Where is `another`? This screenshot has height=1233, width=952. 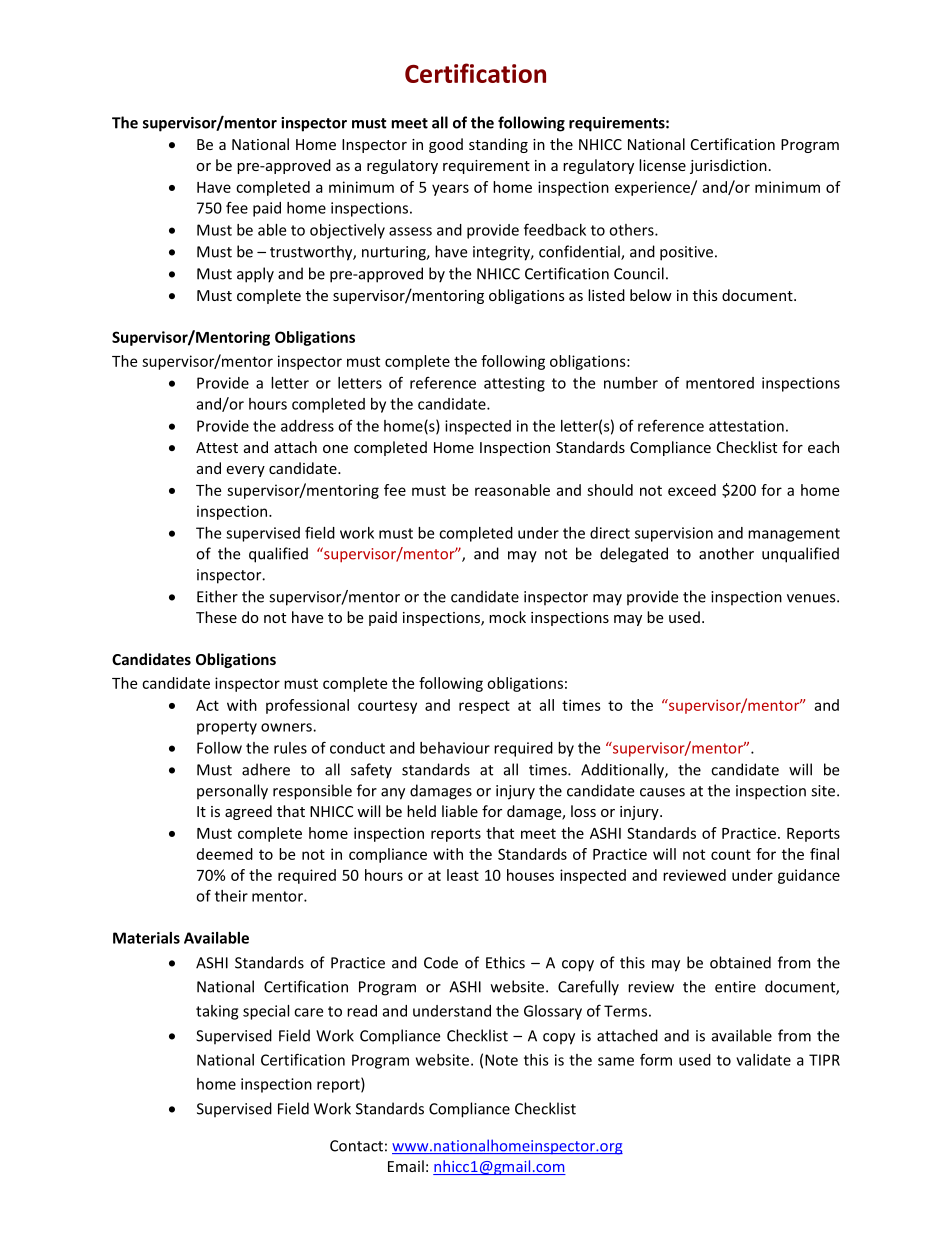
another is located at coordinates (726, 553).
